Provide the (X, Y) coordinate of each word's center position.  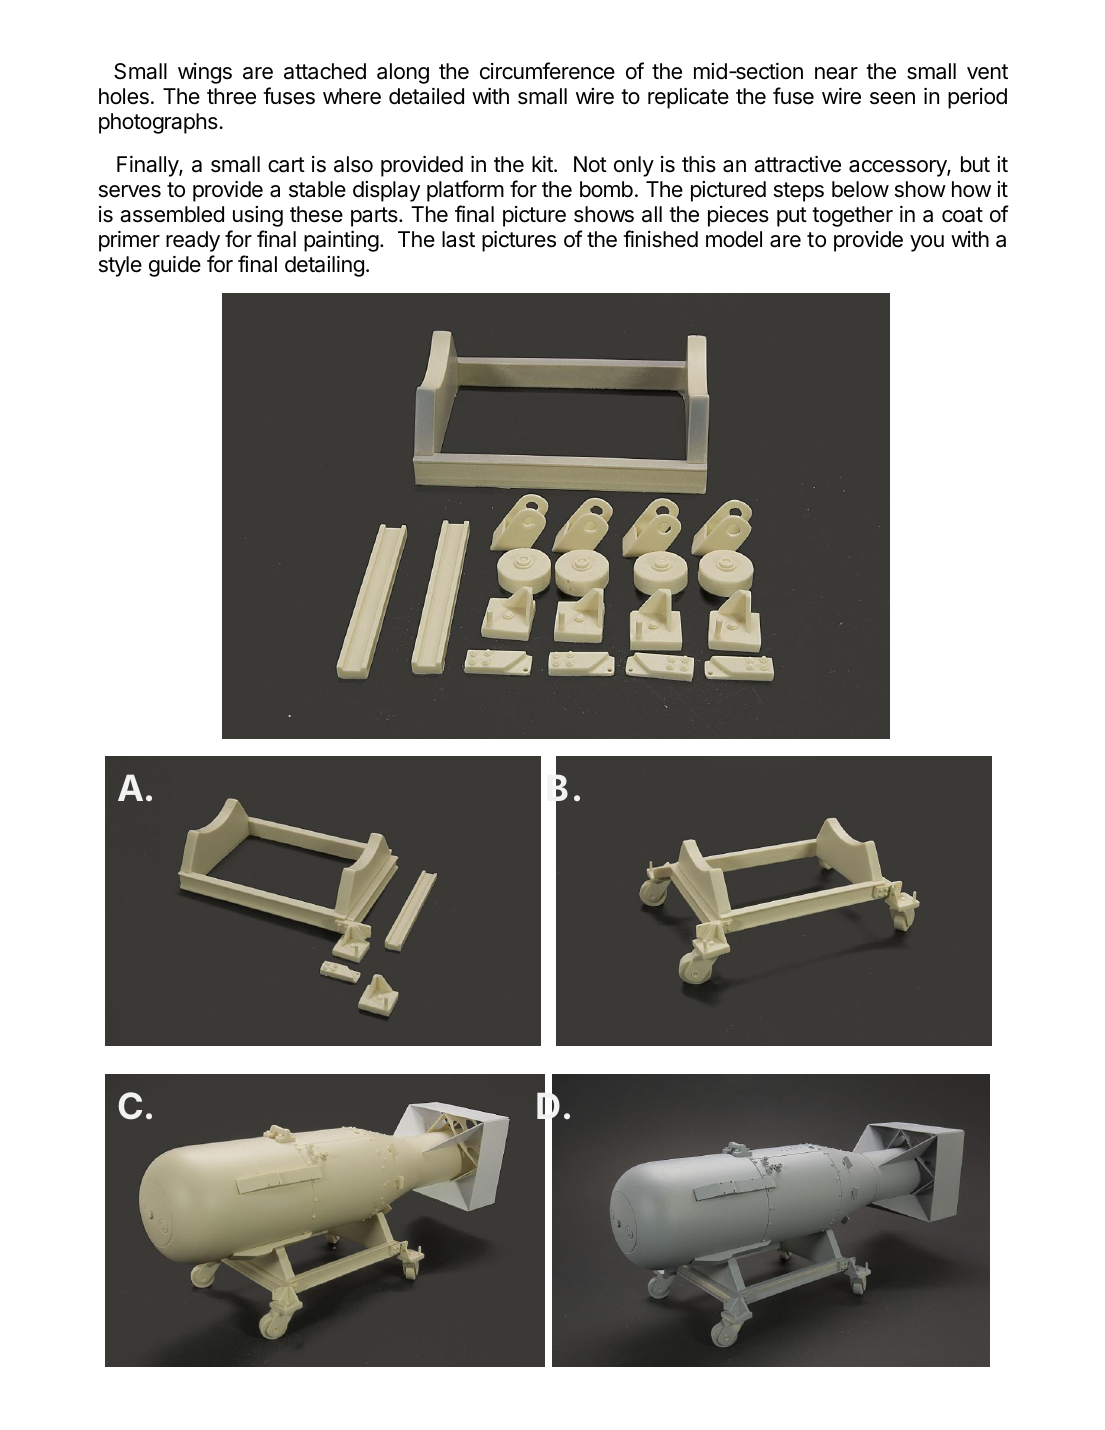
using (258, 216)
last (458, 239)
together (852, 216)
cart (286, 165)
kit (543, 164)
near (836, 73)
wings (205, 73)
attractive (797, 164)
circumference (547, 71)
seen (892, 98)
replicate (688, 98)
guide (175, 266)
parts (375, 217)
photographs (159, 123)
